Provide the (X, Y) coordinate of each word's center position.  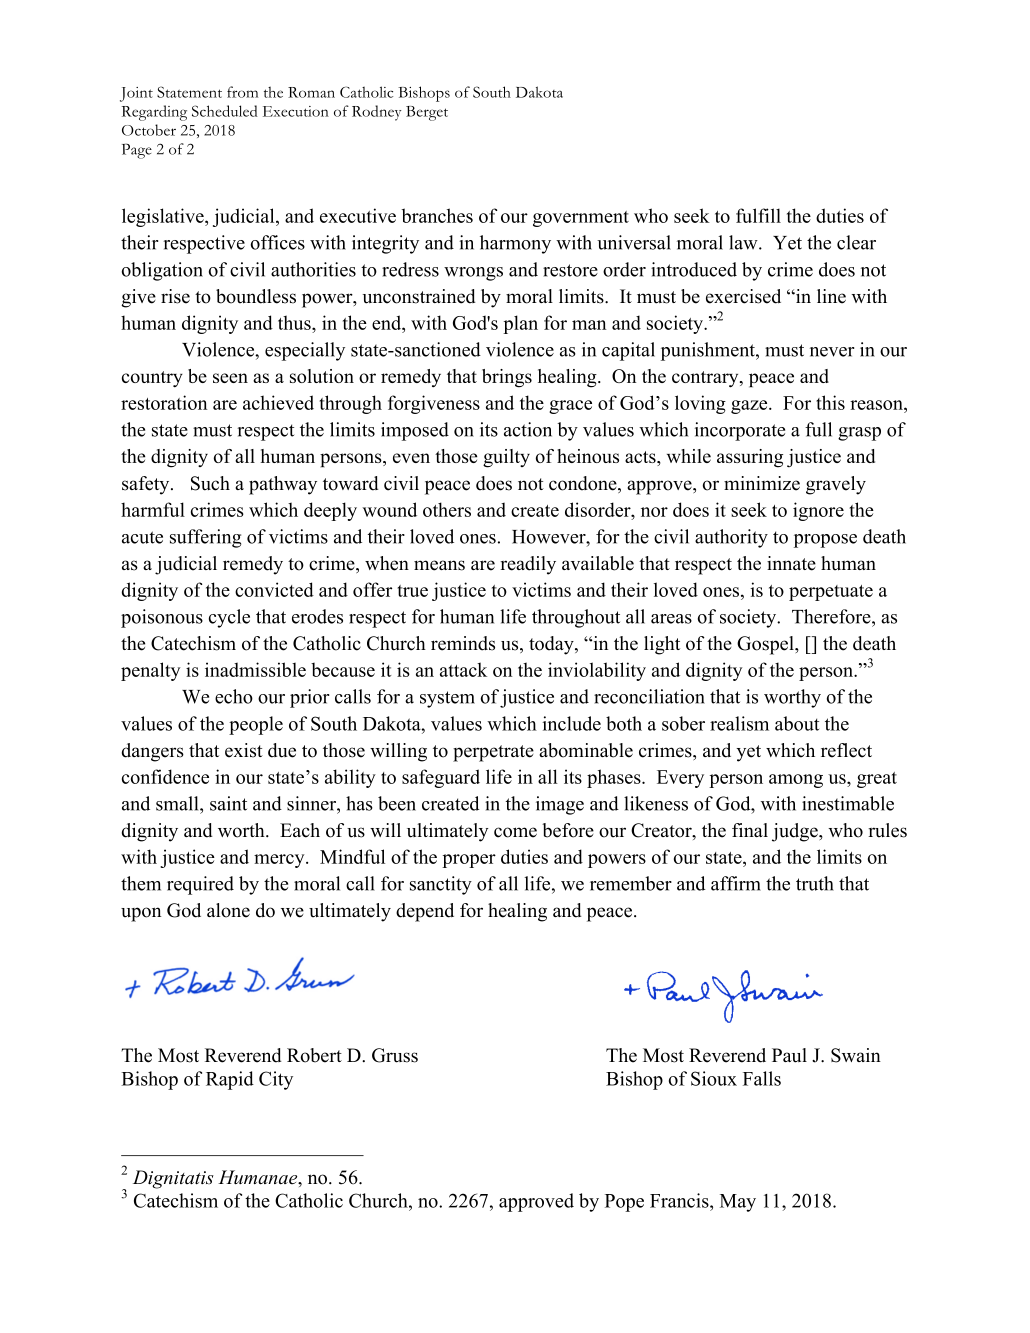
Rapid (230, 1080)
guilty (506, 458)
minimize (762, 483)
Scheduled (225, 111)
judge (796, 832)
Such (210, 483)
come (515, 832)
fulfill (758, 215)
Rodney (376, 113)
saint (228, 803)
